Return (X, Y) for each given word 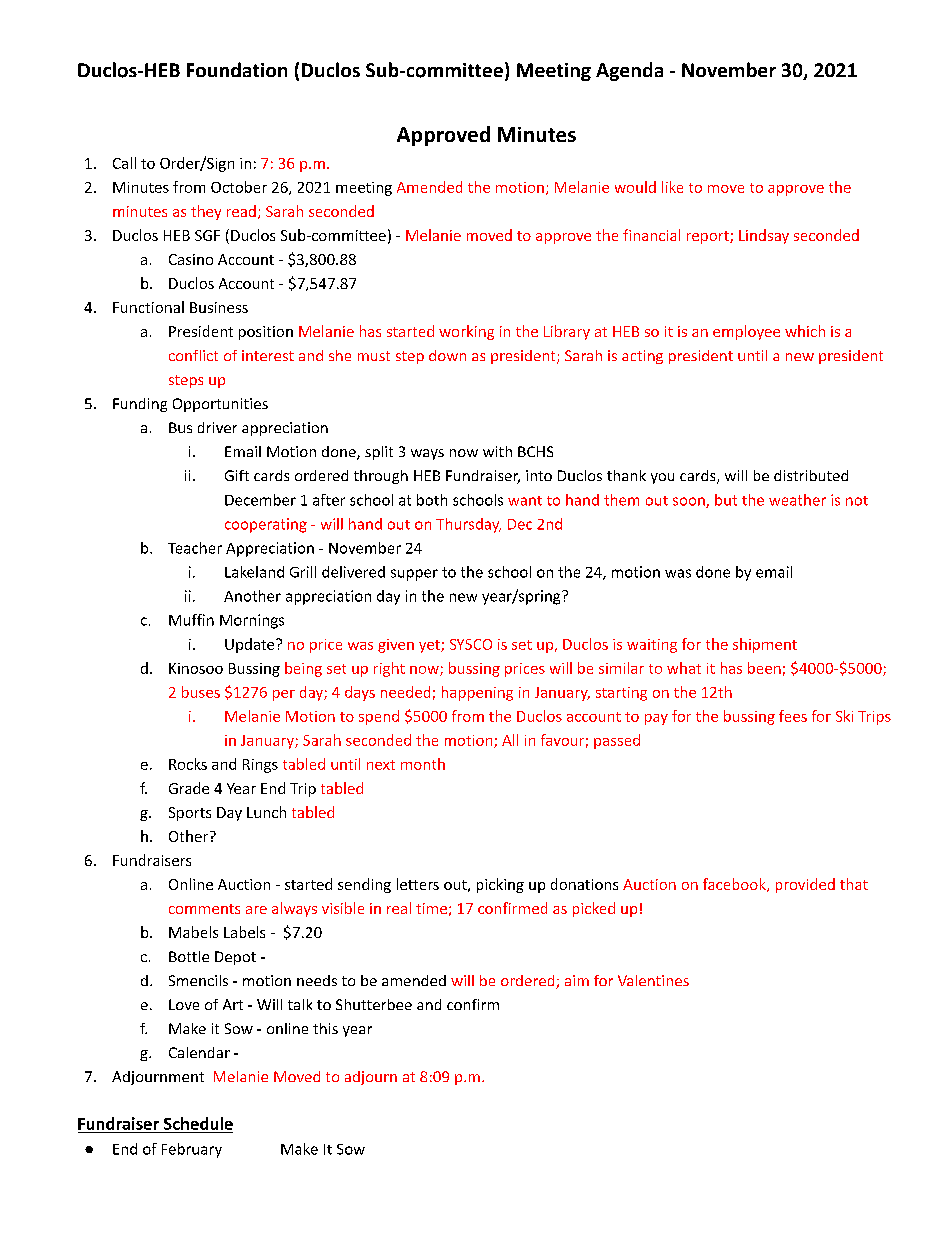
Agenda (629, 71)
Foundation (237, 69)
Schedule (198, 1123)
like (672, 187)
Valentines (653, 980)
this (325, 1028)
